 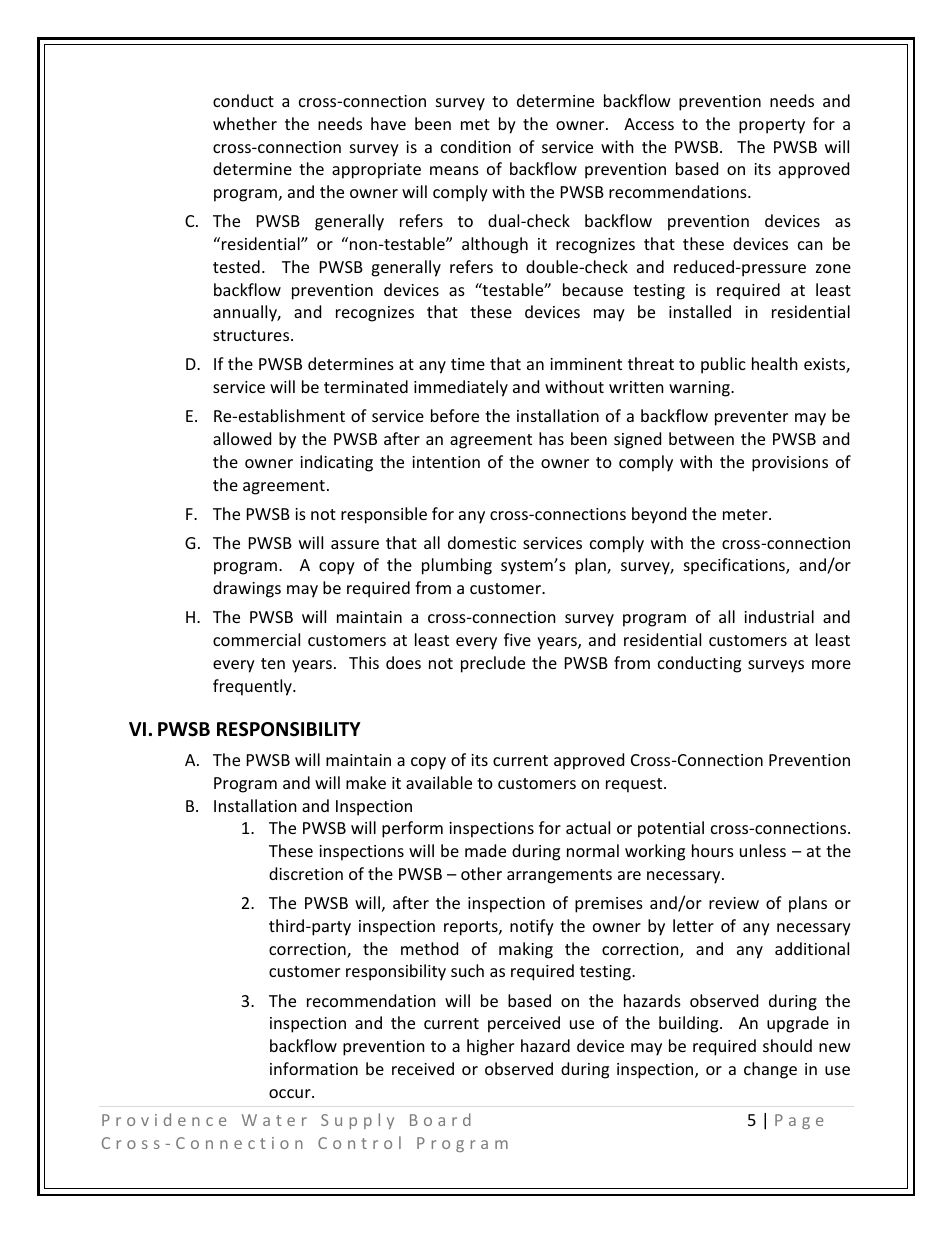 I want to click on information, so click(x=314, y=1068).
